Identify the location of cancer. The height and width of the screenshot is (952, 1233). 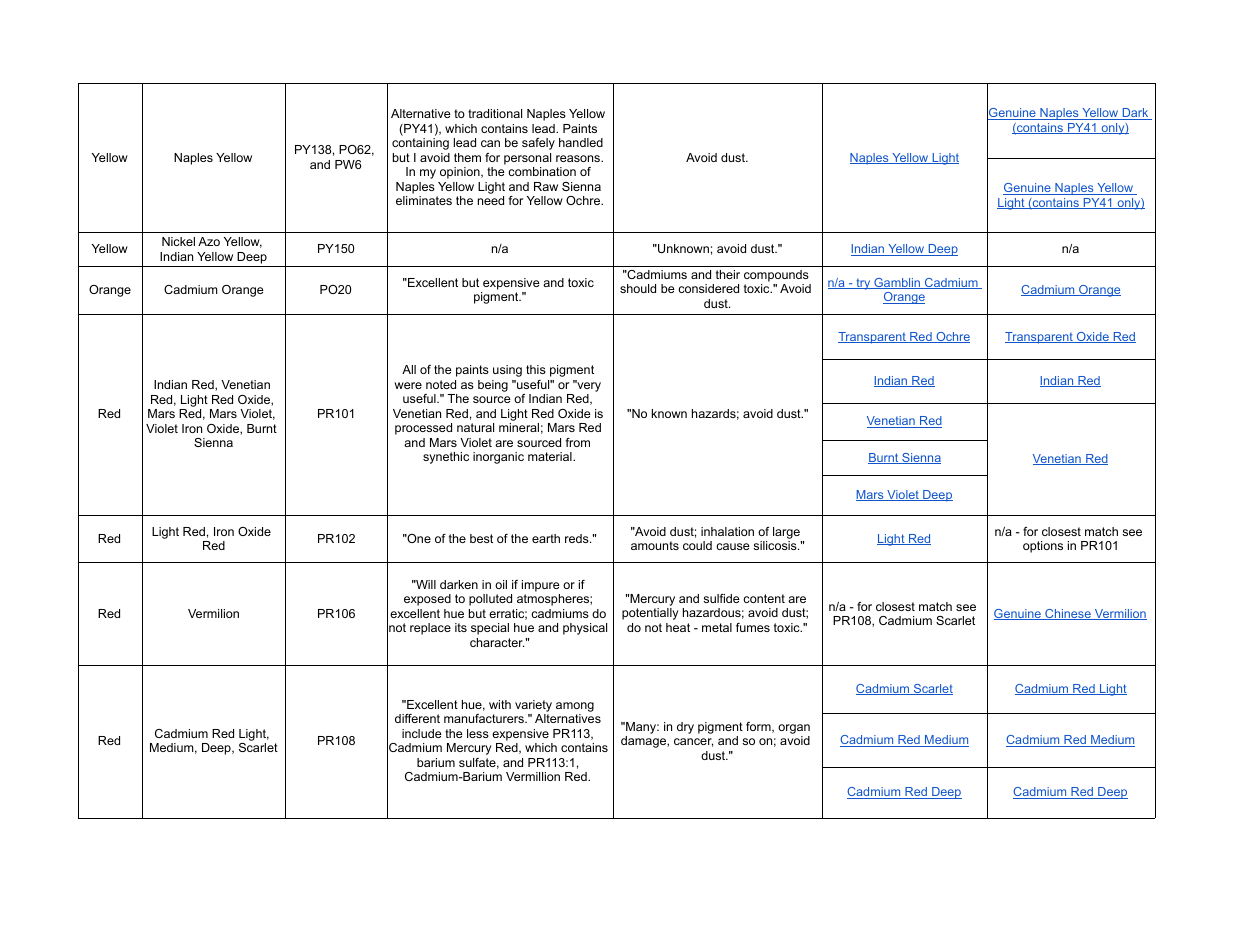
(693, 742).
